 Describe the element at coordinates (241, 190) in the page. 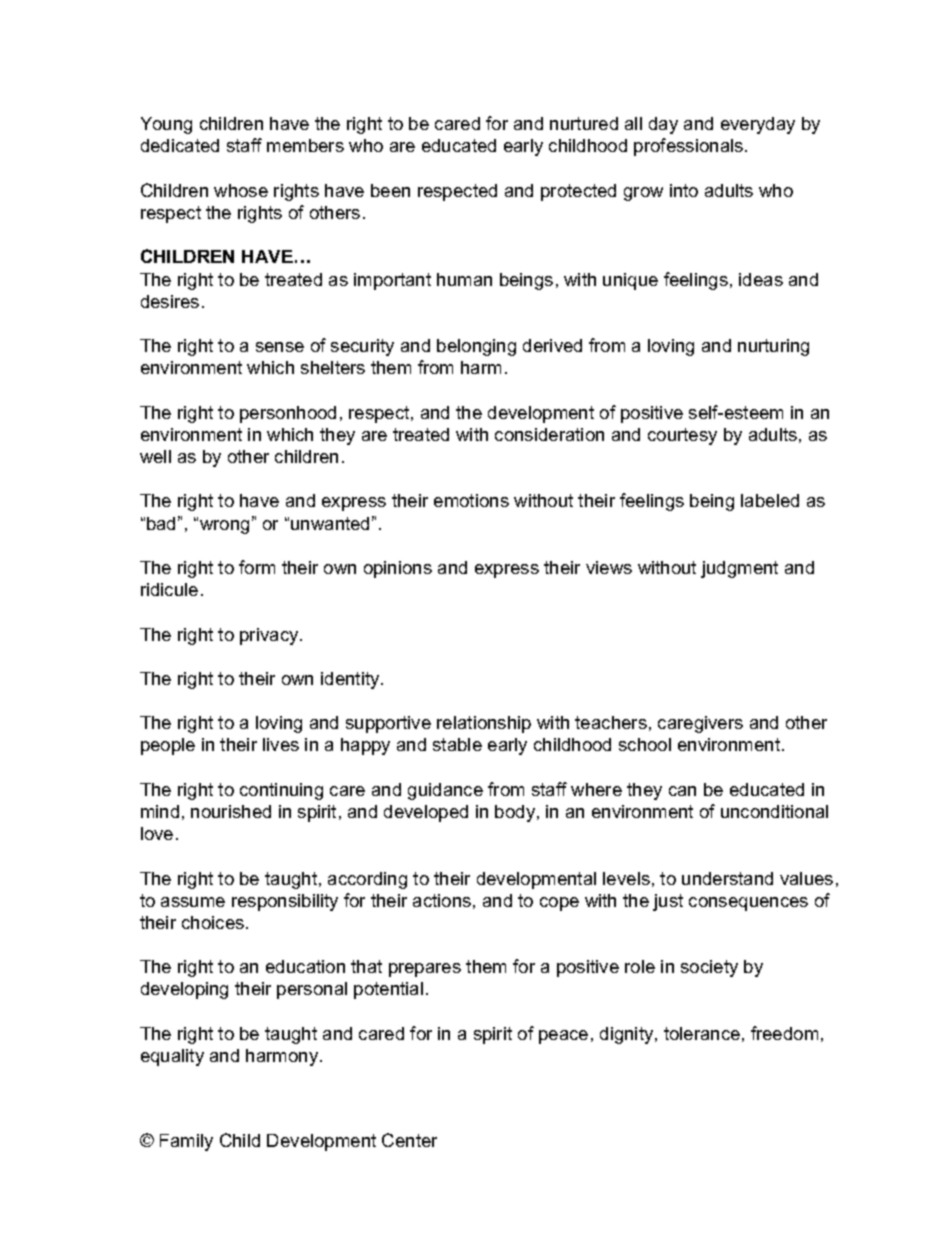

I see `whose` at that location.
